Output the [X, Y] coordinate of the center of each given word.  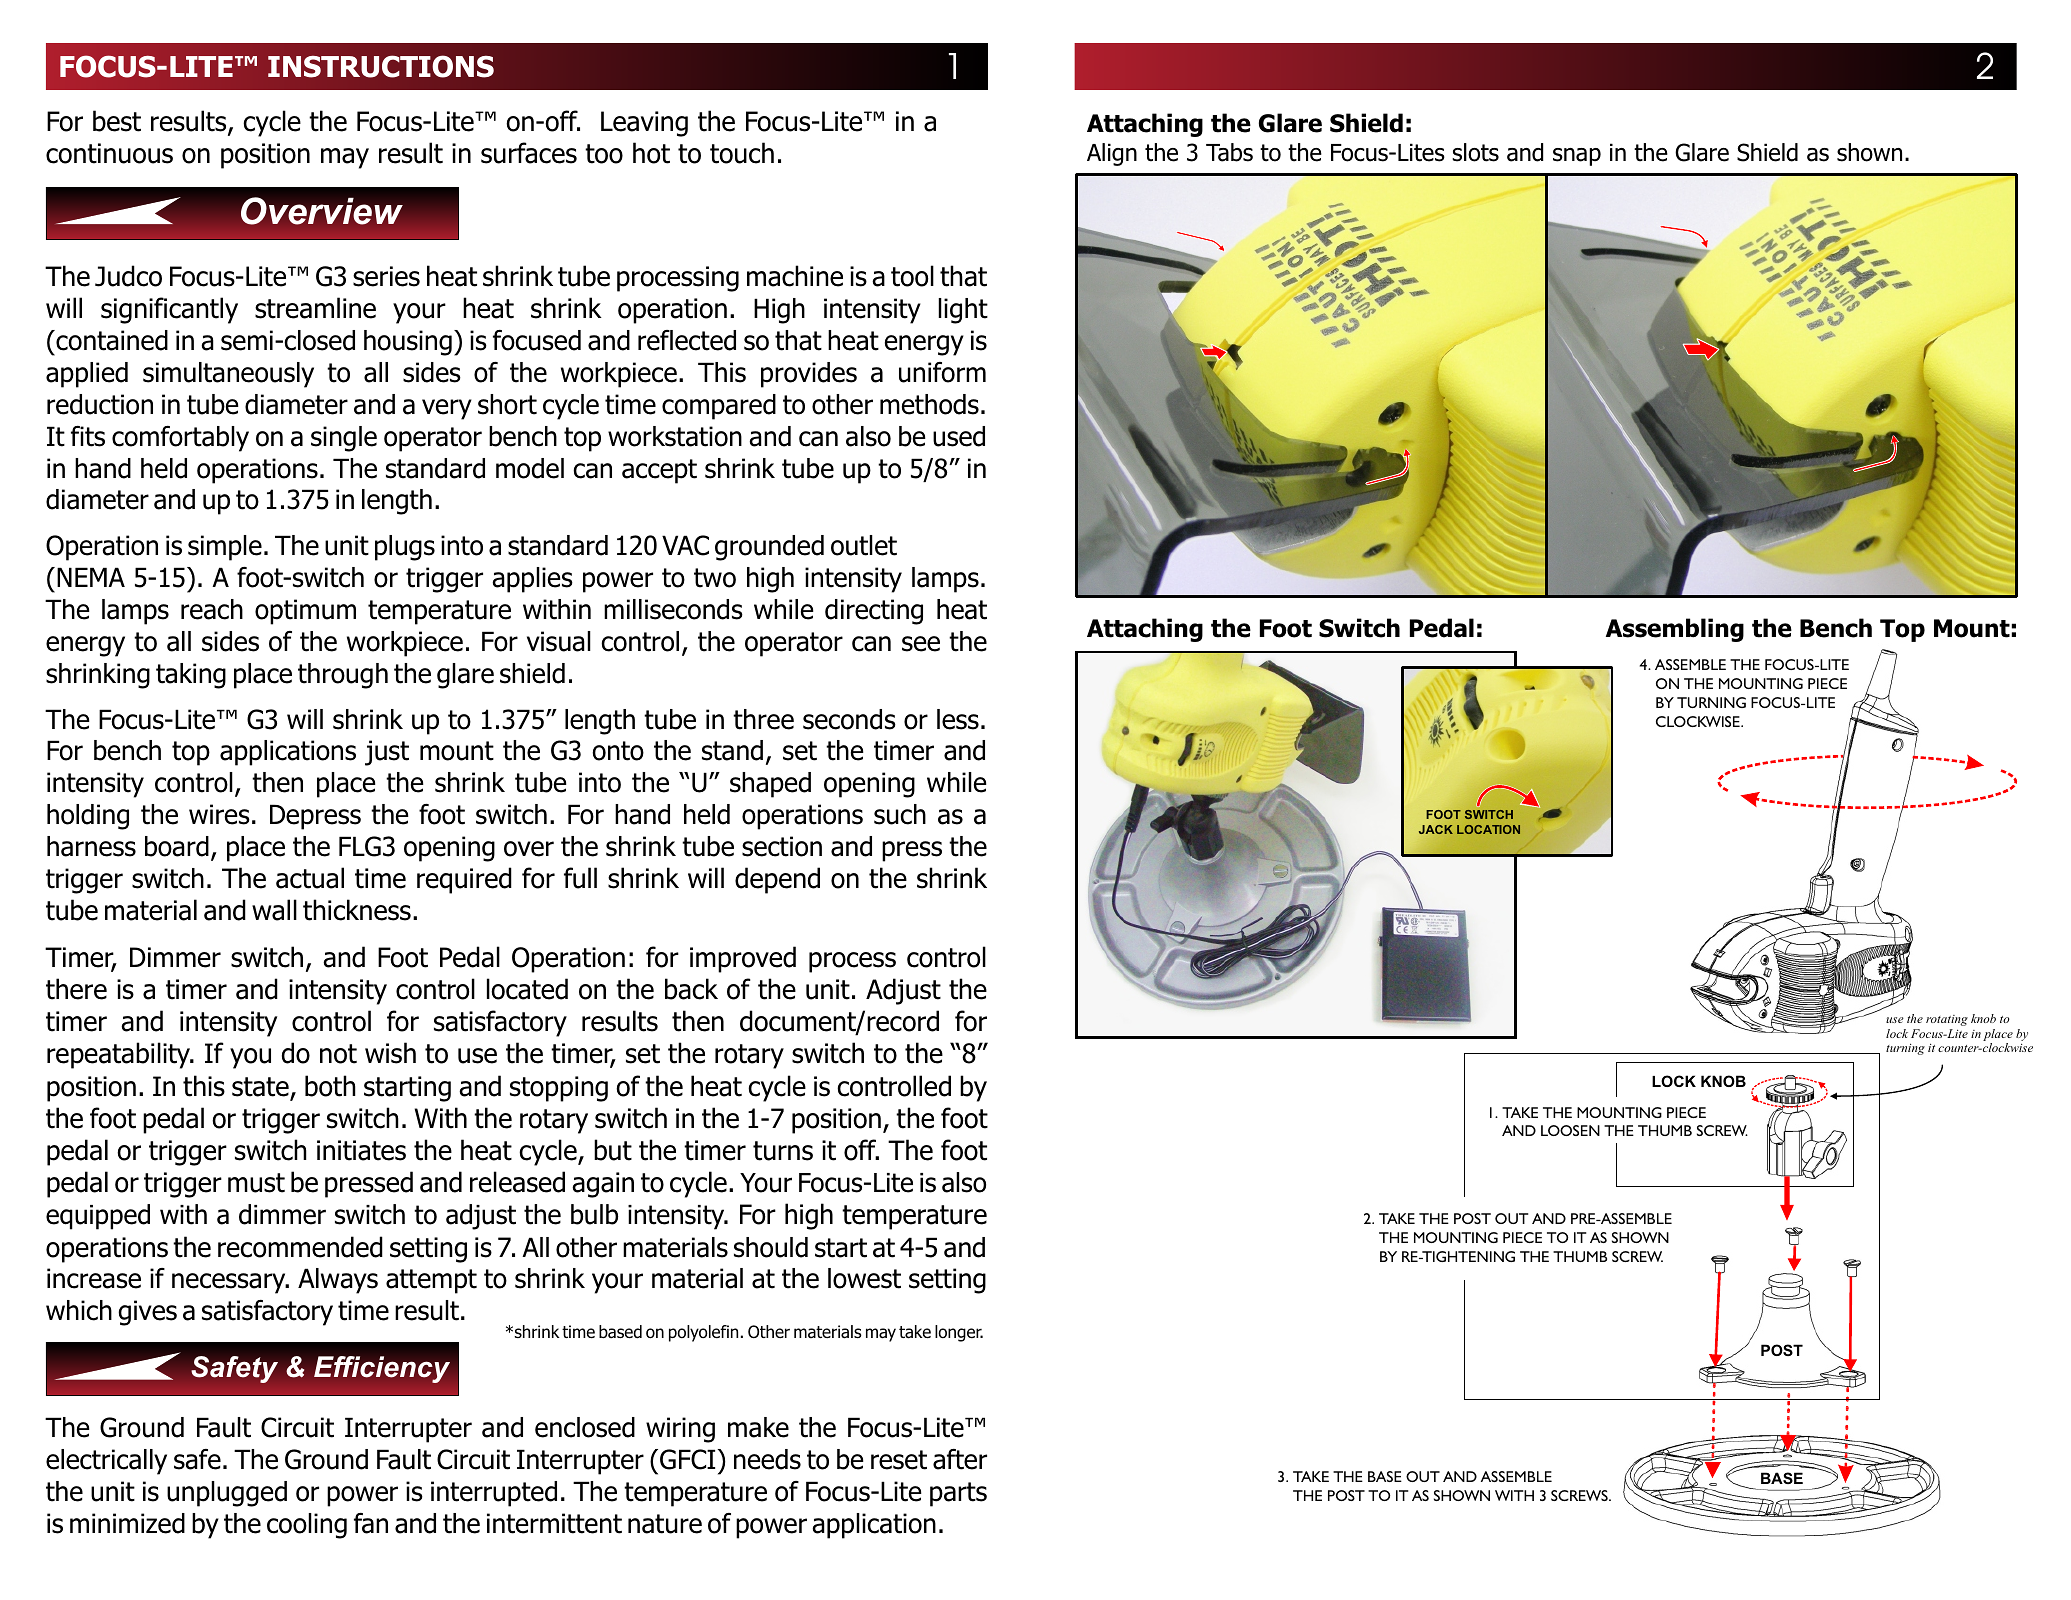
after [960, 1459]
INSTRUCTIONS [381, 66]
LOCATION [1488, 829]
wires [219, 814]
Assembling [1675, 630]
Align [1112, 154]
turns [783, 1151]
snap [1577, 157]
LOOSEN [1570, 1130]
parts [958, 1494]
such [900, 814]
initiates [361, 1150]
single [344, 439]
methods [929, 404]
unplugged [227, 1494]
